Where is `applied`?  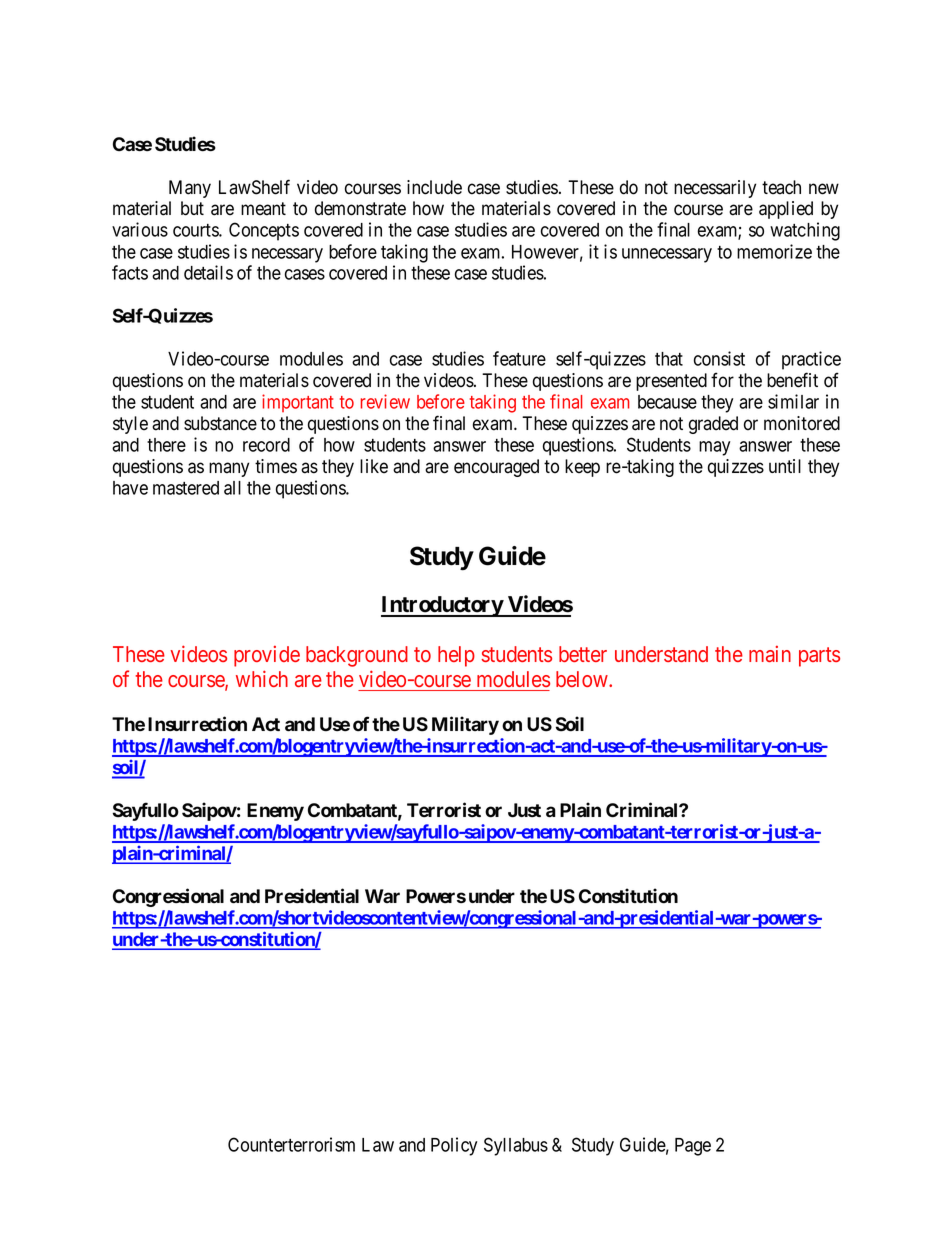
applied is located at coordinates (786, 210).
